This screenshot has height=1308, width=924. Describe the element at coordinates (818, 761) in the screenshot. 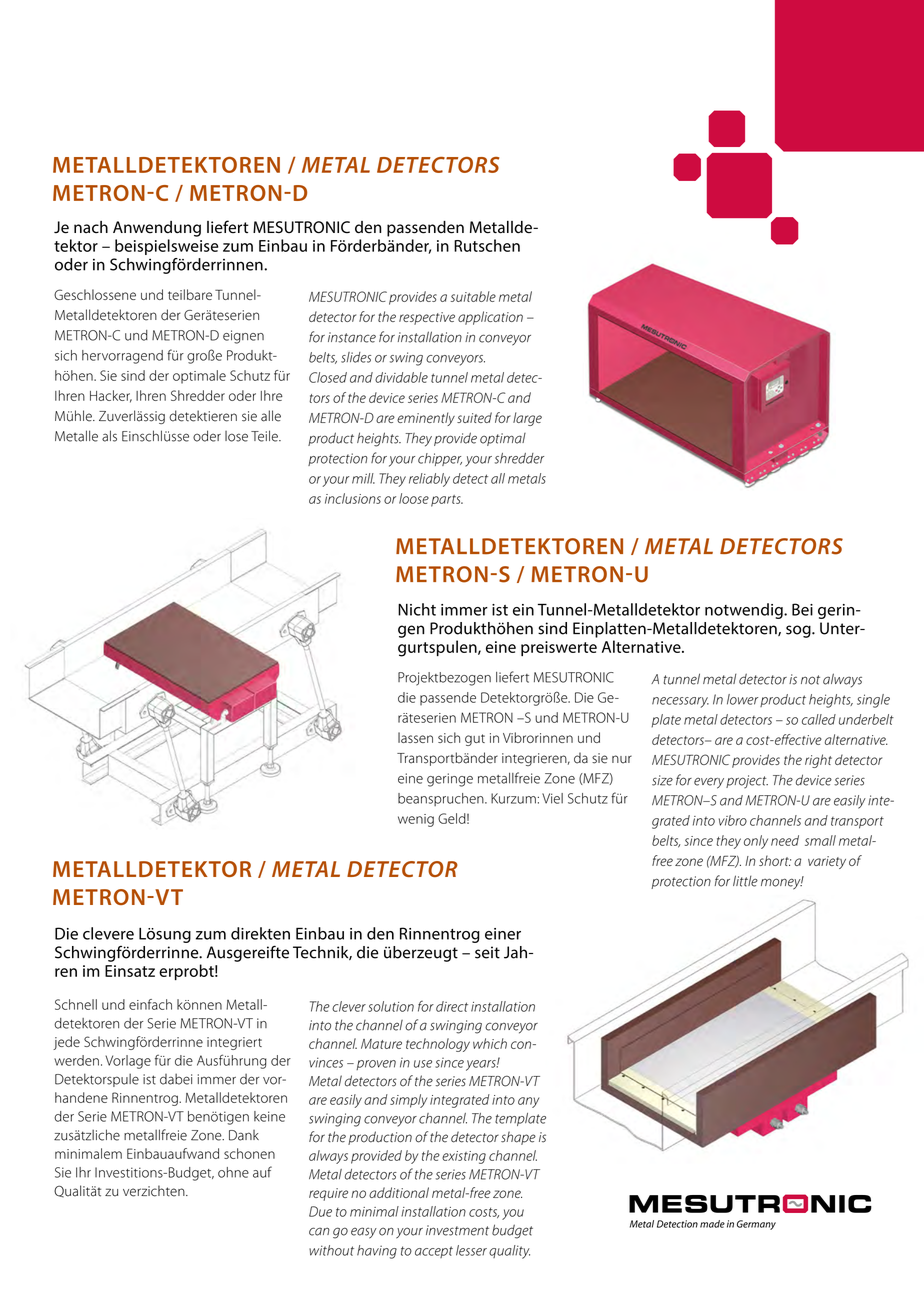

I see `right` at that location.
